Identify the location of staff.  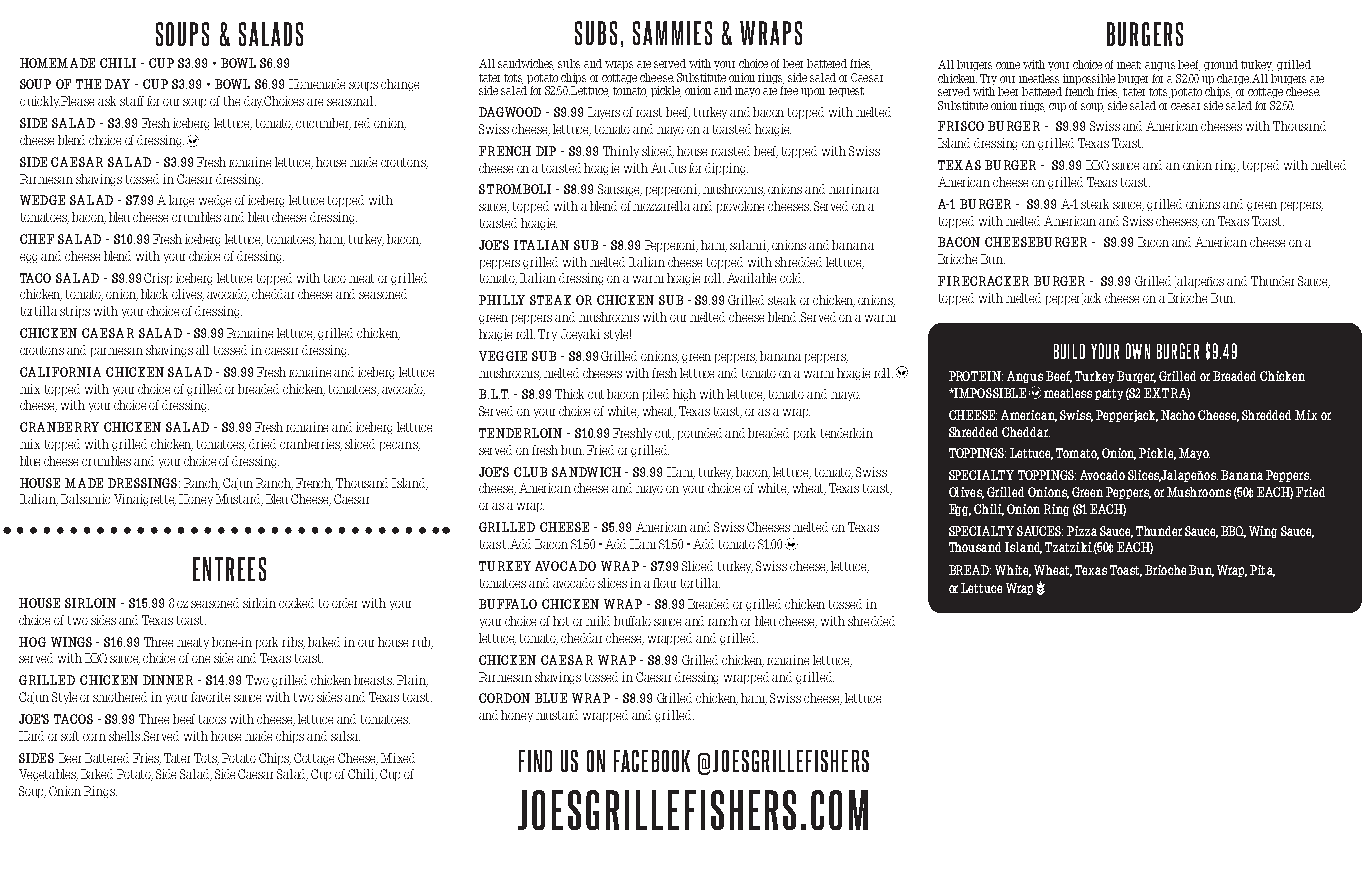
(132, 101).
